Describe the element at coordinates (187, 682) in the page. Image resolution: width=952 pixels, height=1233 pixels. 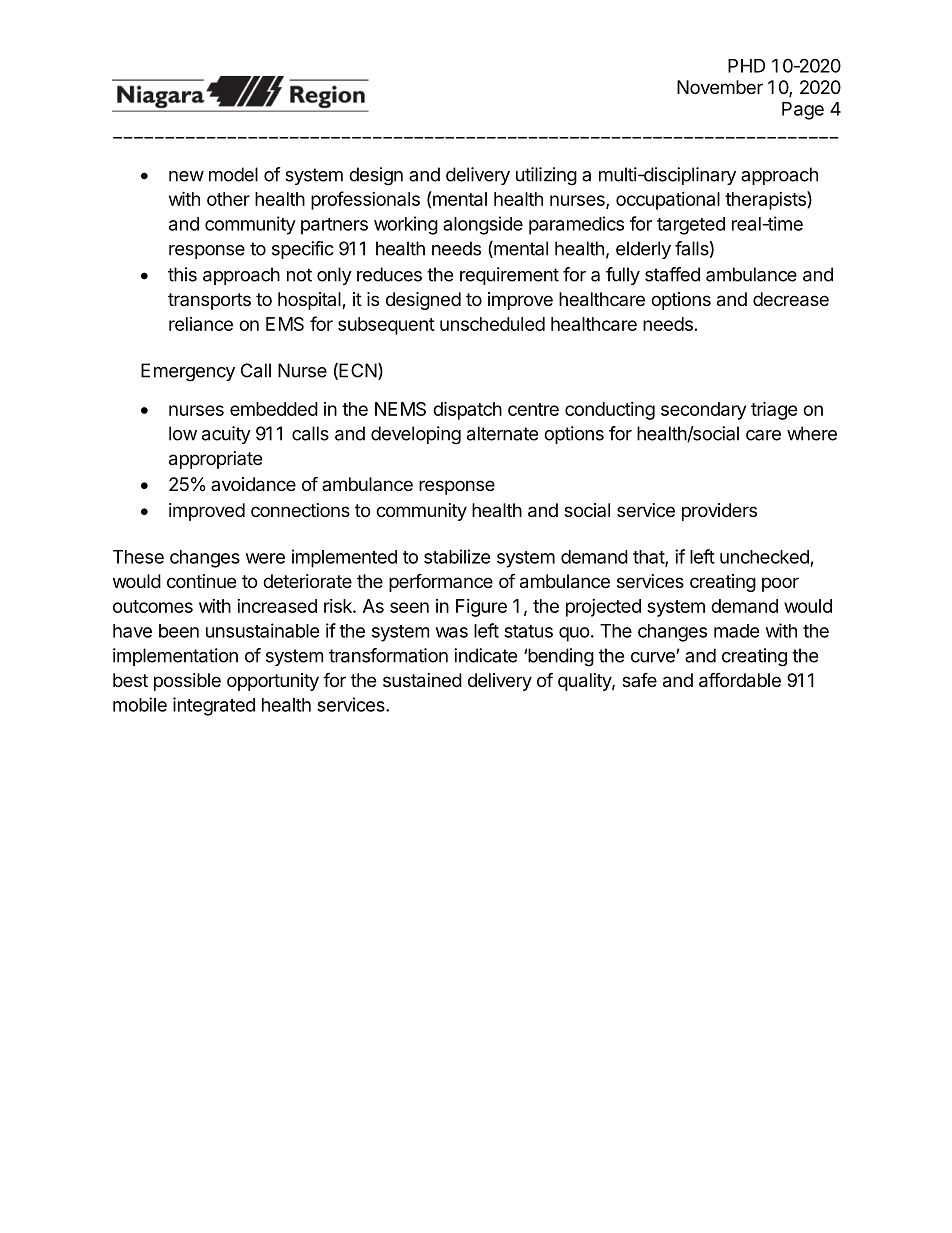
I see `possible` at that location.
